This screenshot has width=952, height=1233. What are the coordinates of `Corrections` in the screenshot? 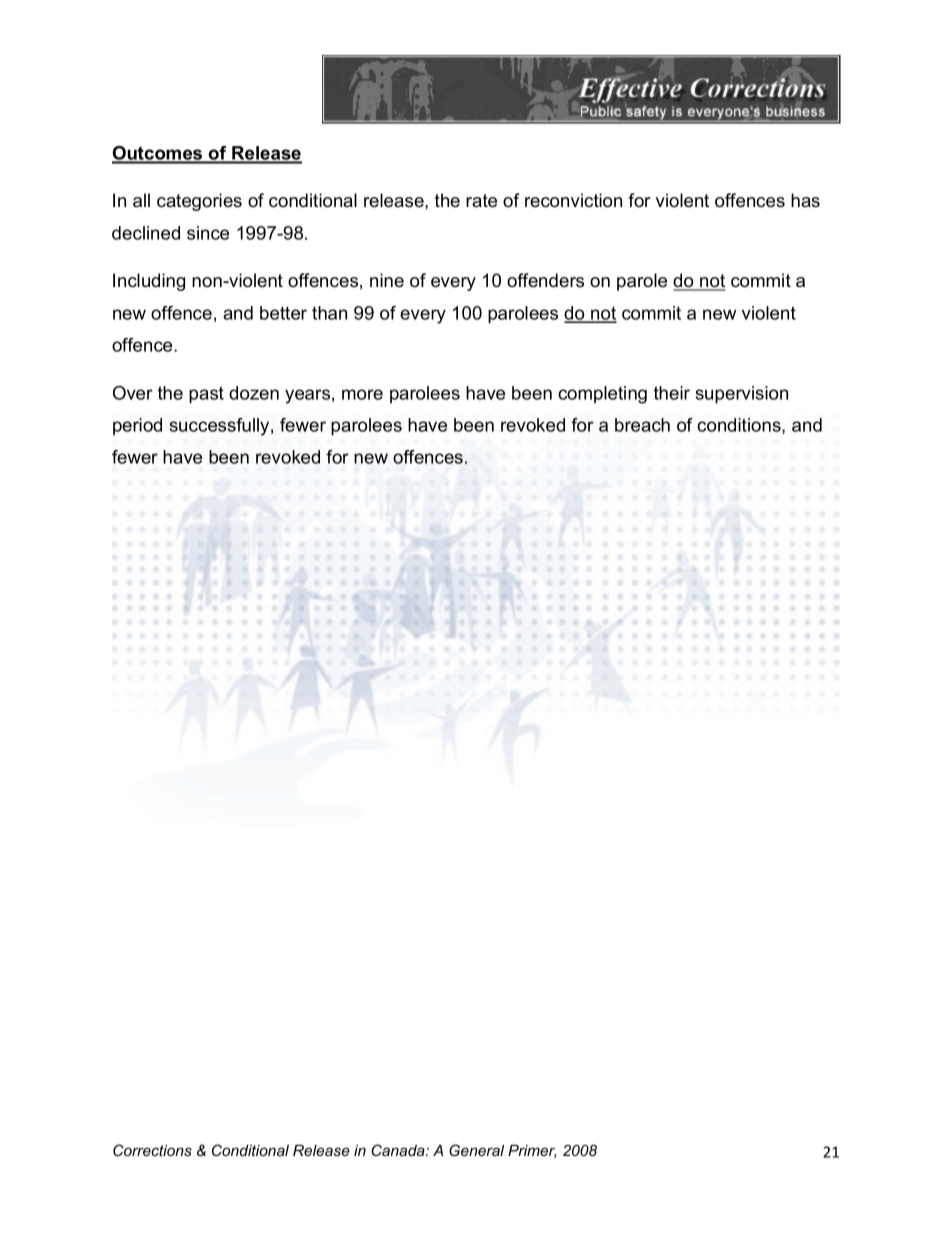 It's located at (152, 1150).
